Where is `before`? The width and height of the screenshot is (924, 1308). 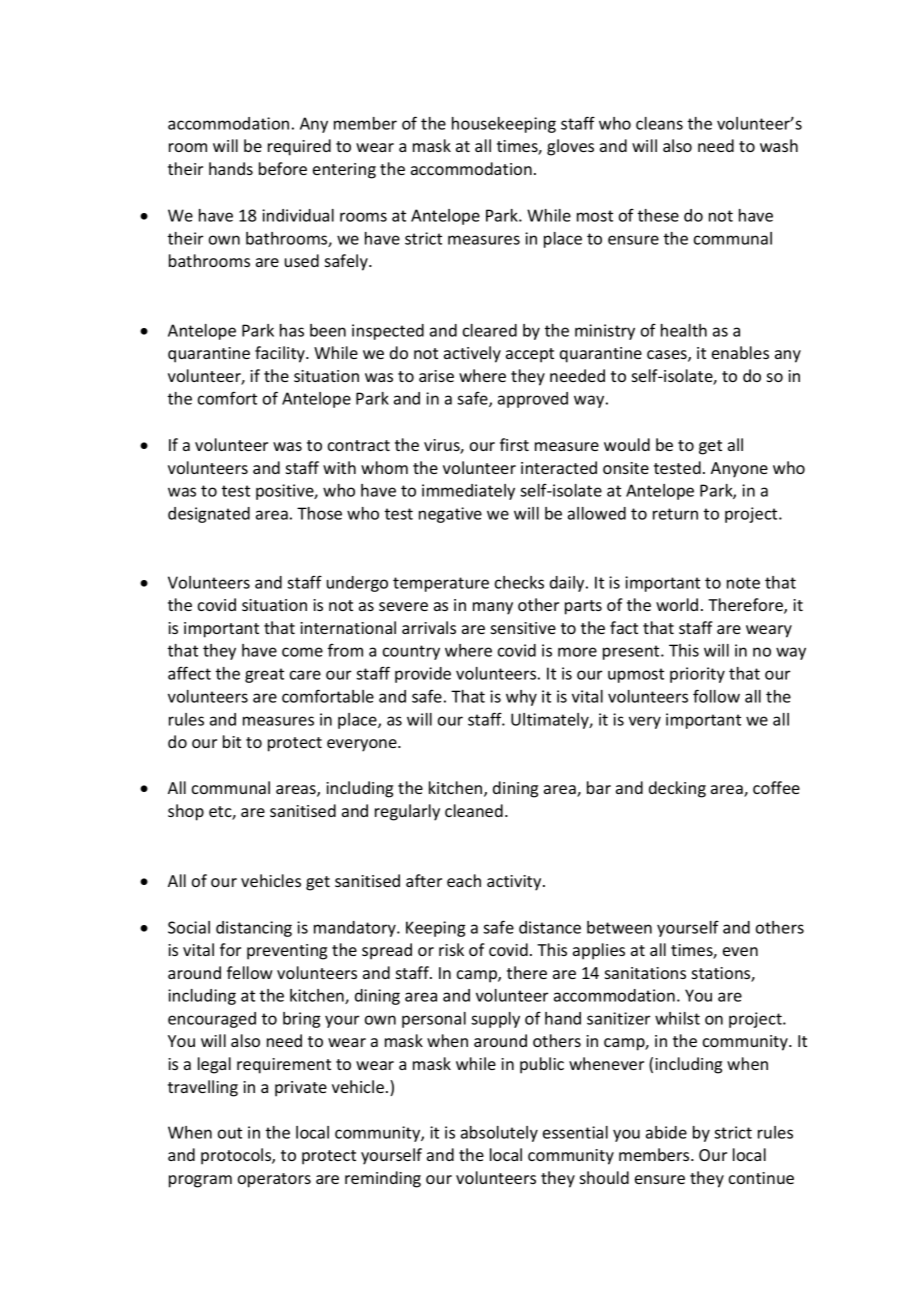 before is located at coordinates (283, 168).
